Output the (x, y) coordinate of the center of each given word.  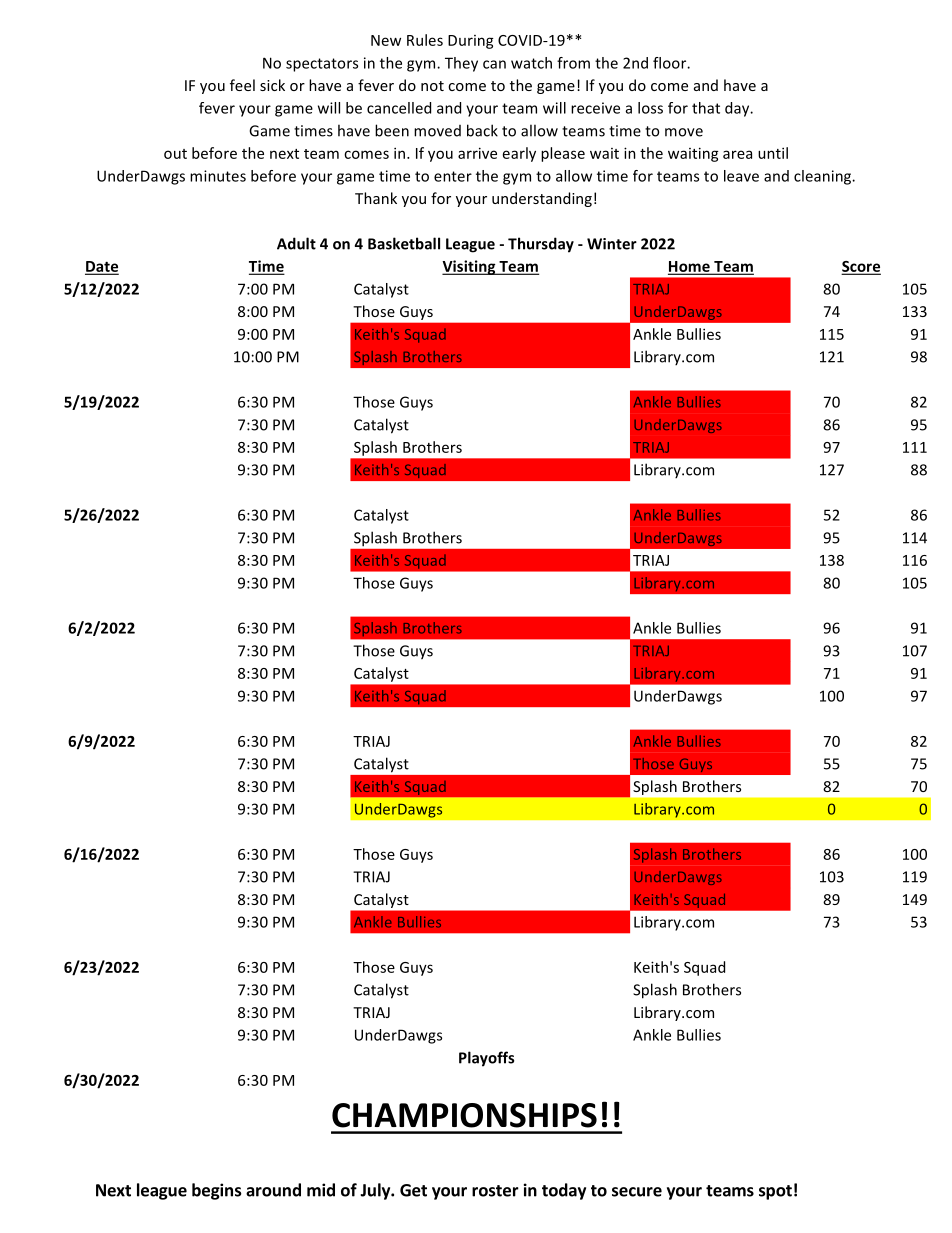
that (706, 108)
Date (102, 267)
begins (217, 1191)
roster (495, 1191)
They (461, 64)
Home (690, 267)
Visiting (470, 267)
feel (242, 85)
